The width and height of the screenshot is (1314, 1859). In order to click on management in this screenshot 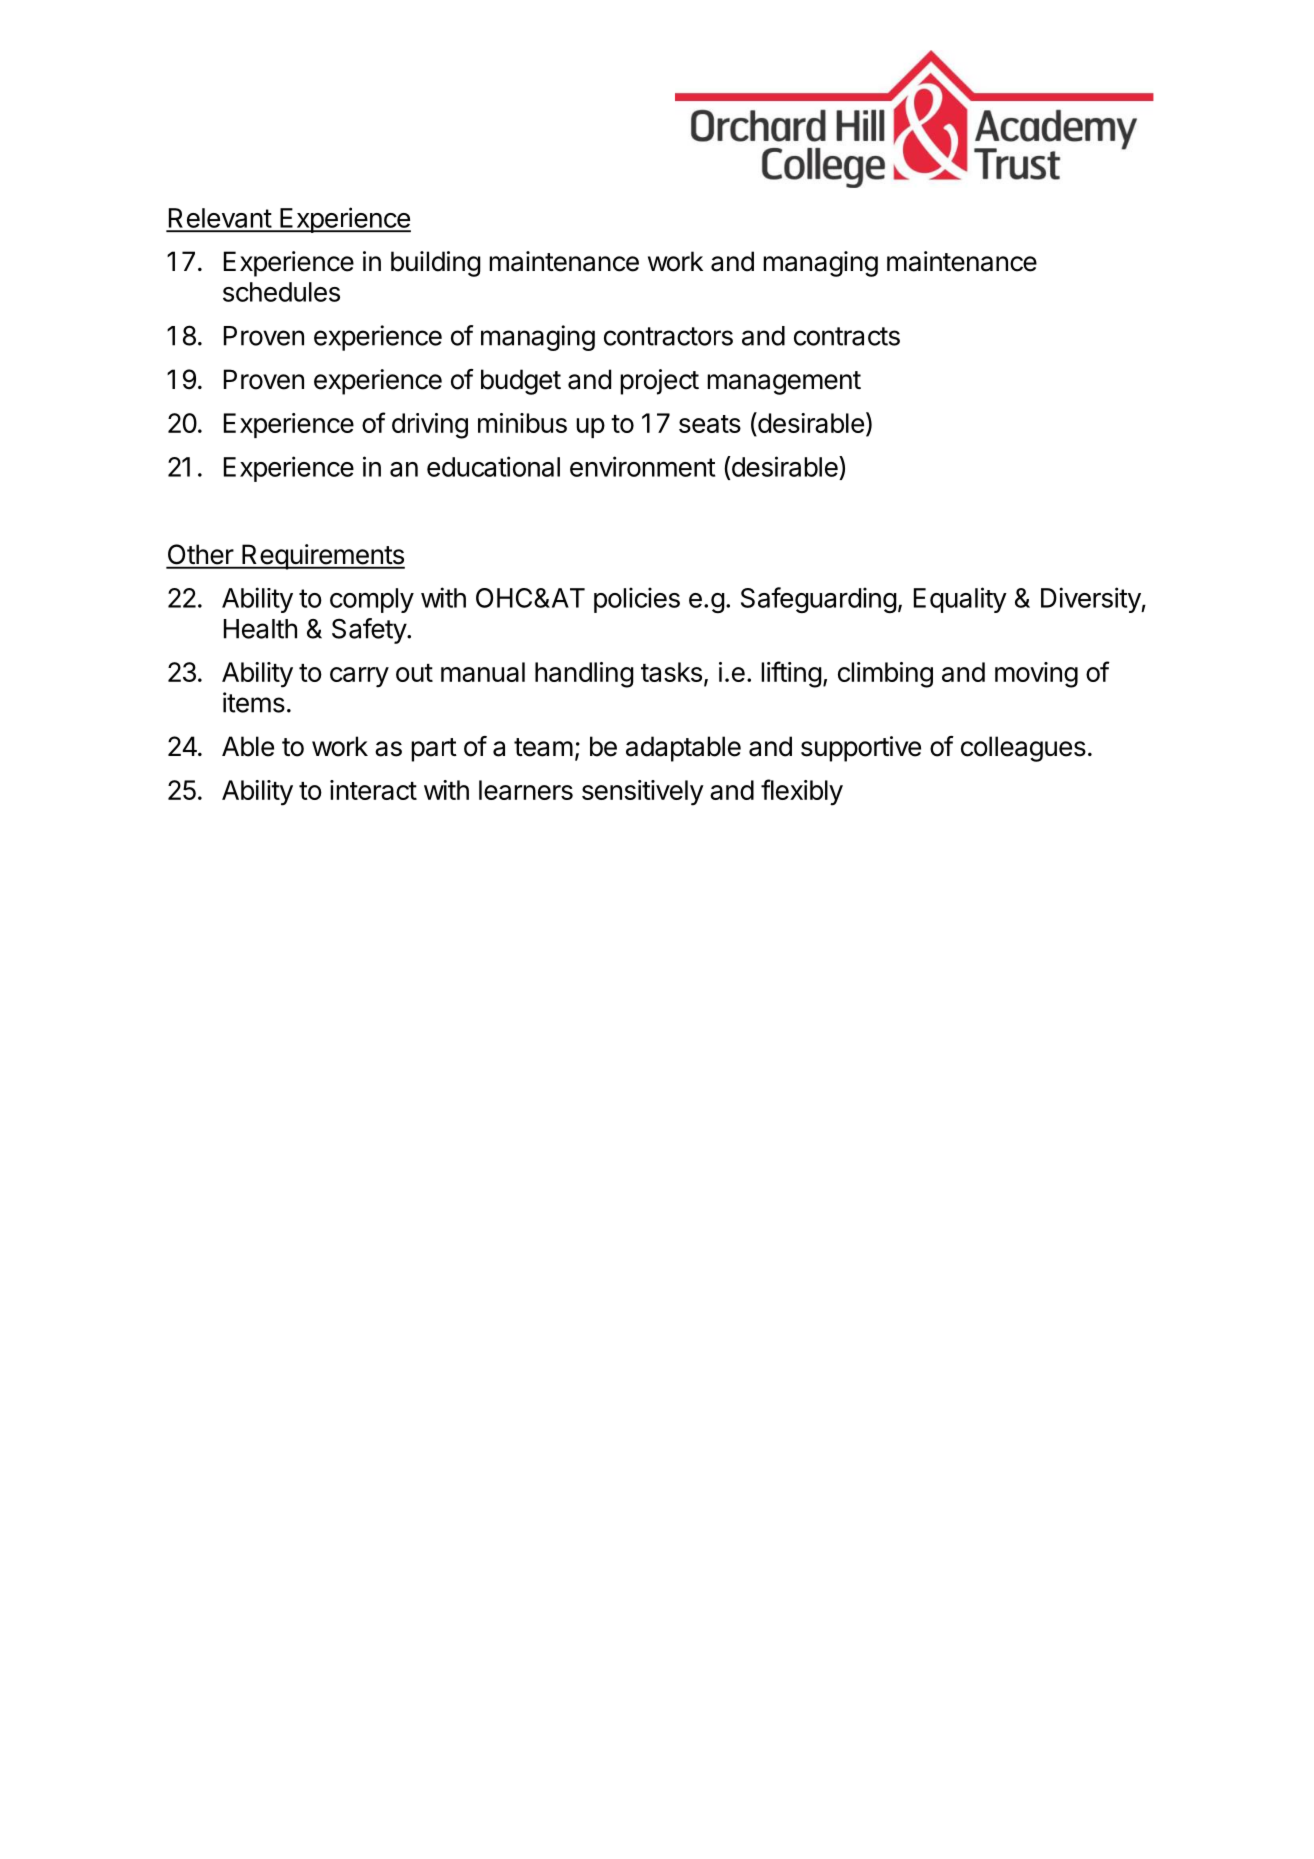, I will do `click(784, 383)`.
